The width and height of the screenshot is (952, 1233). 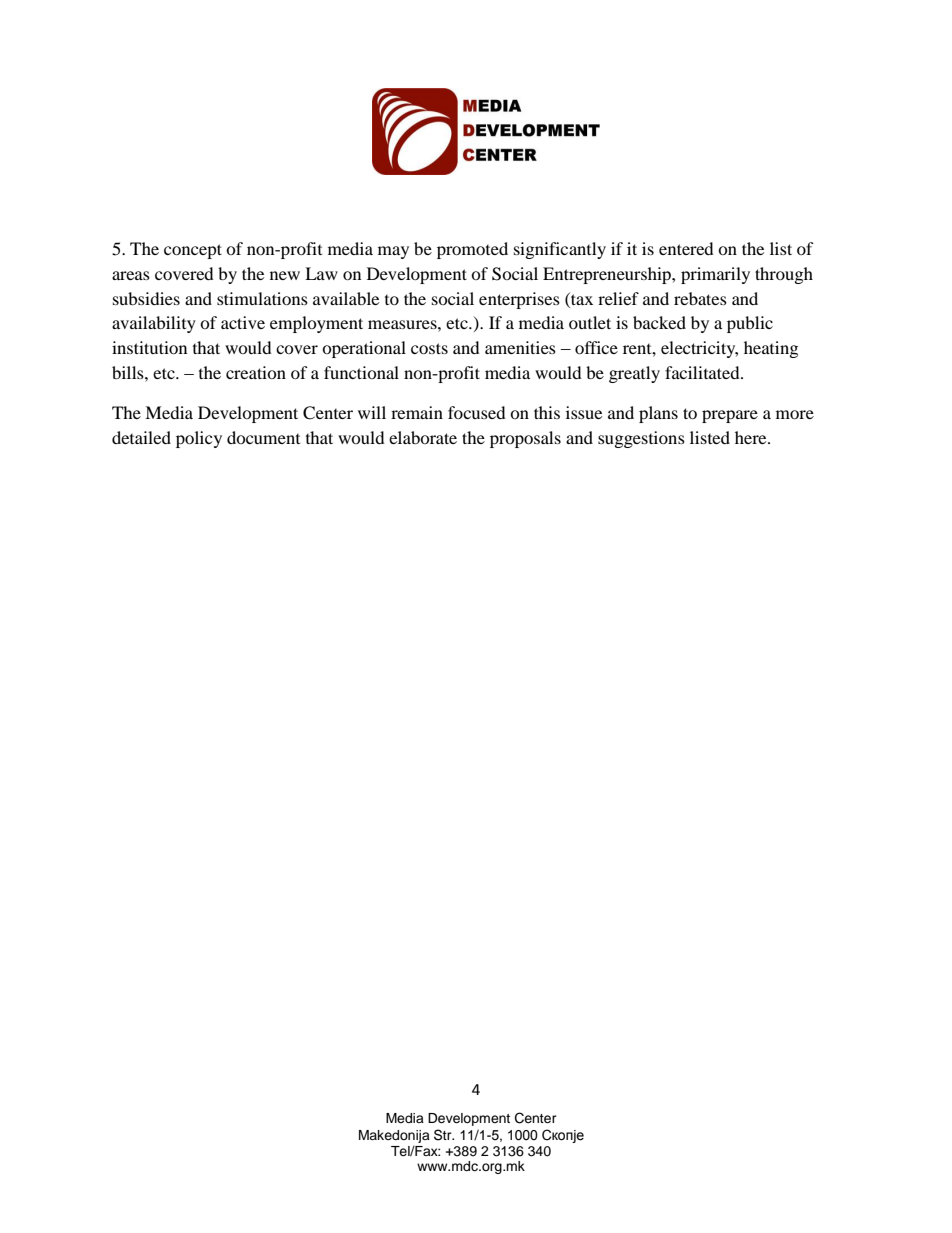 What do you see at coordinates (193, 251) in the screenshot?
I see `concept` at bounding box center [193, 251].
